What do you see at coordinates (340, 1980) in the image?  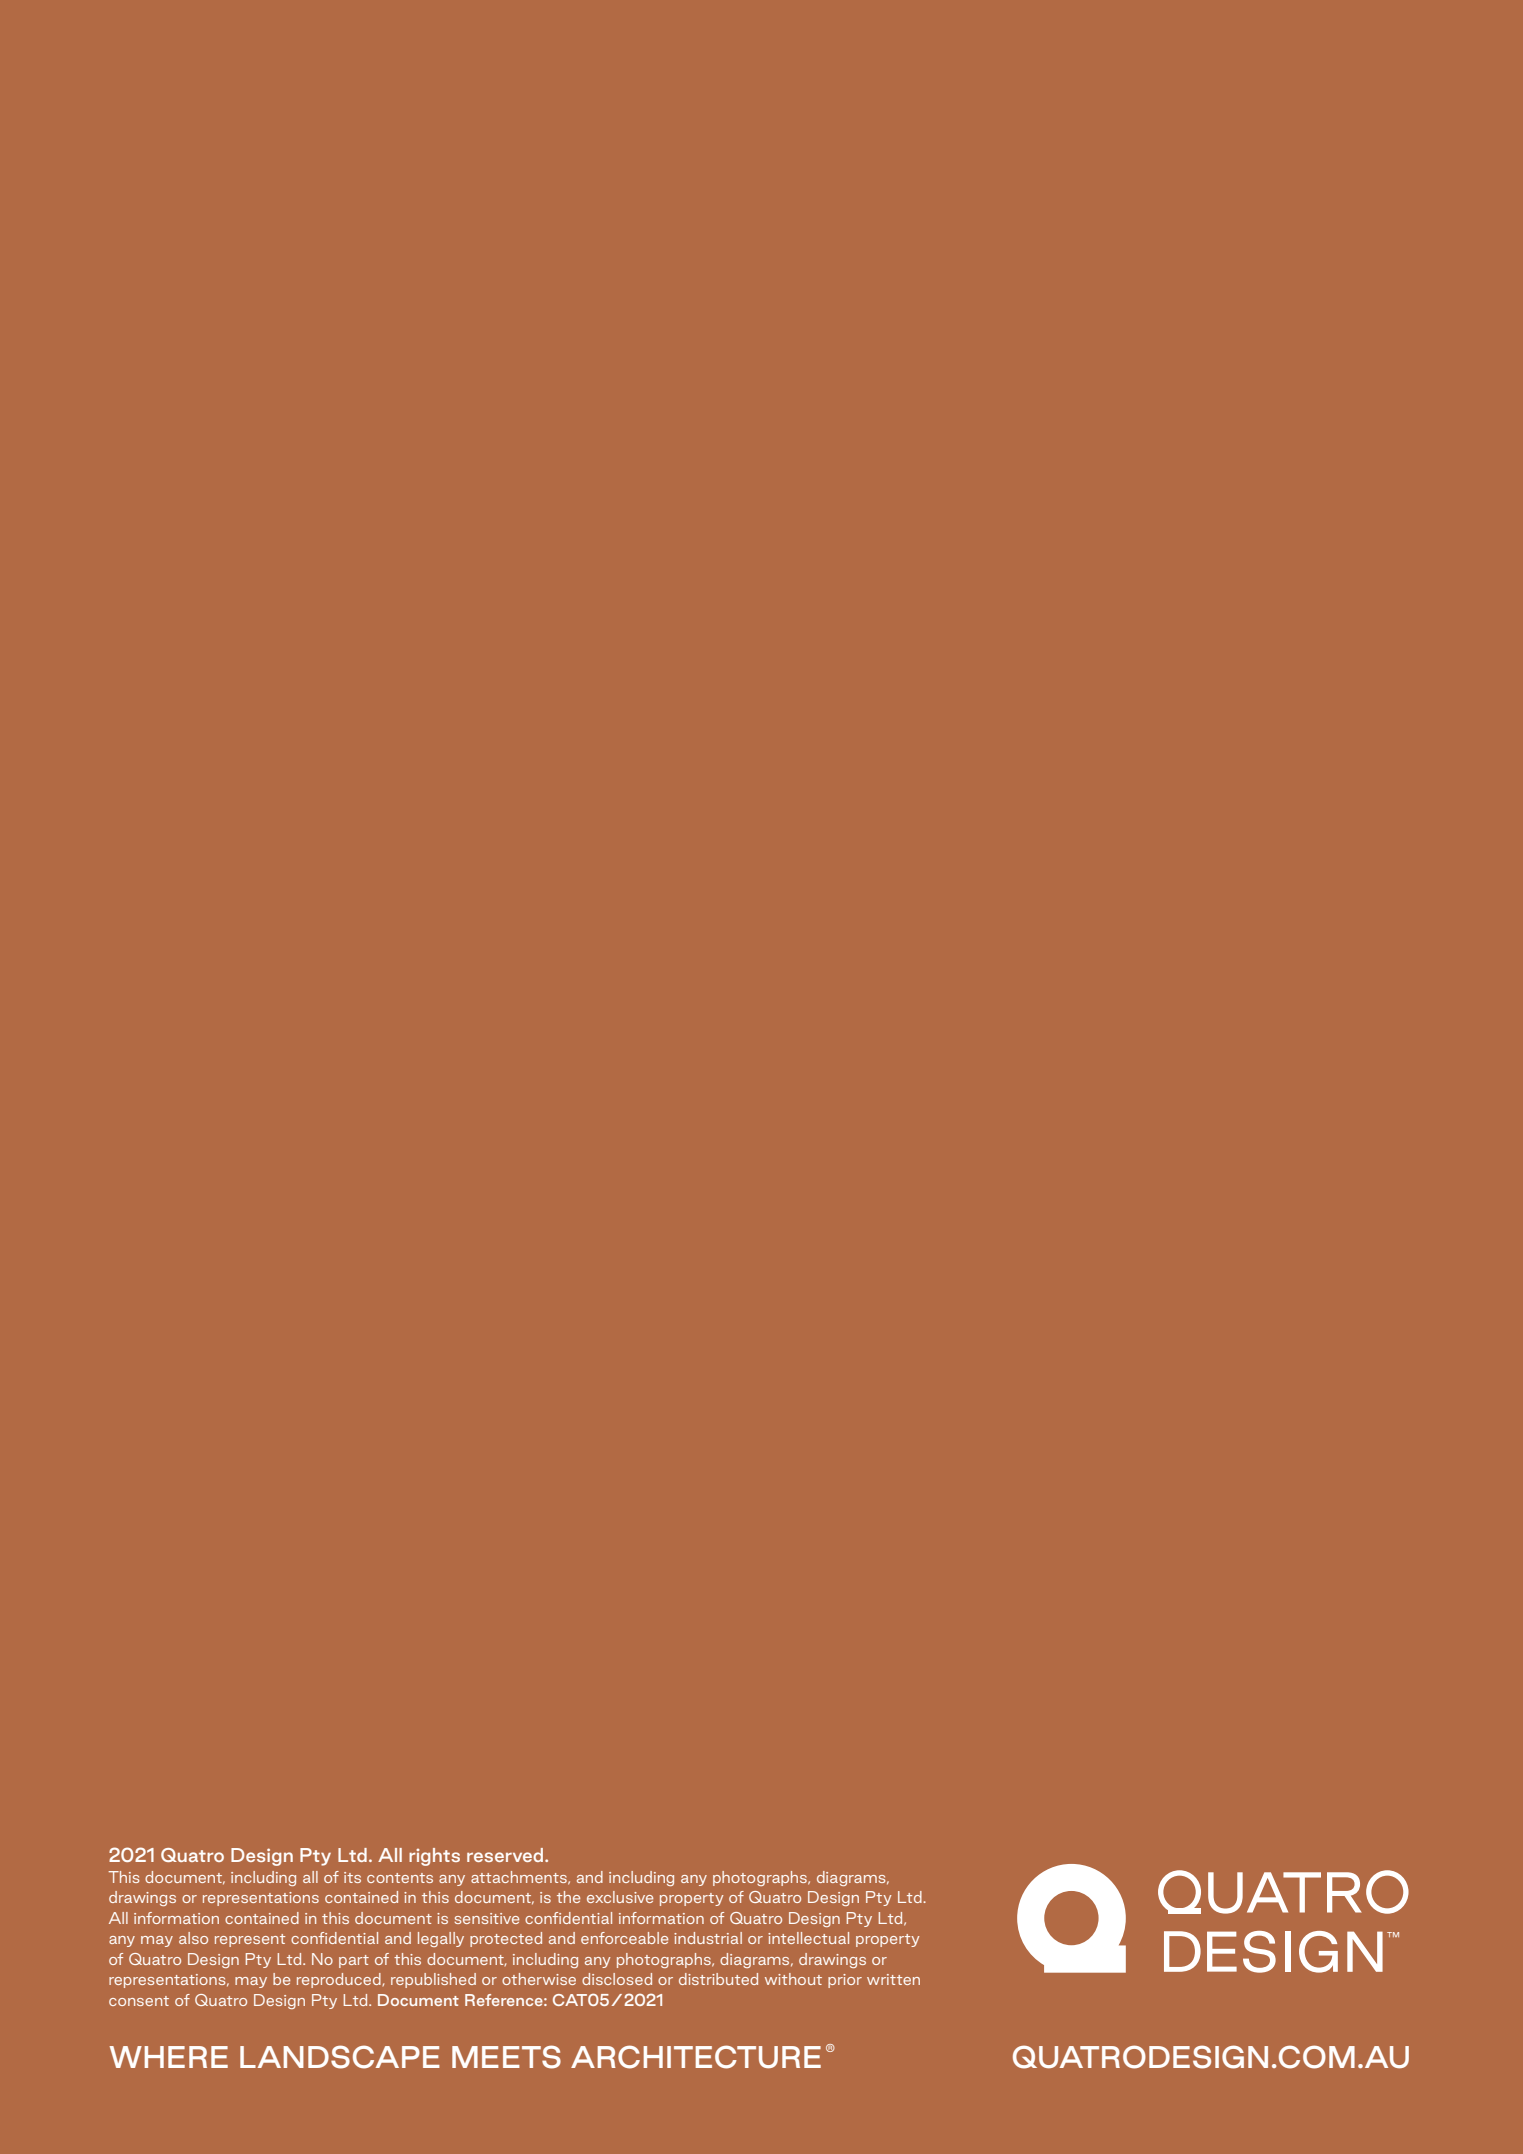 I see `reproduced` at bounding box center [340, 1980].
